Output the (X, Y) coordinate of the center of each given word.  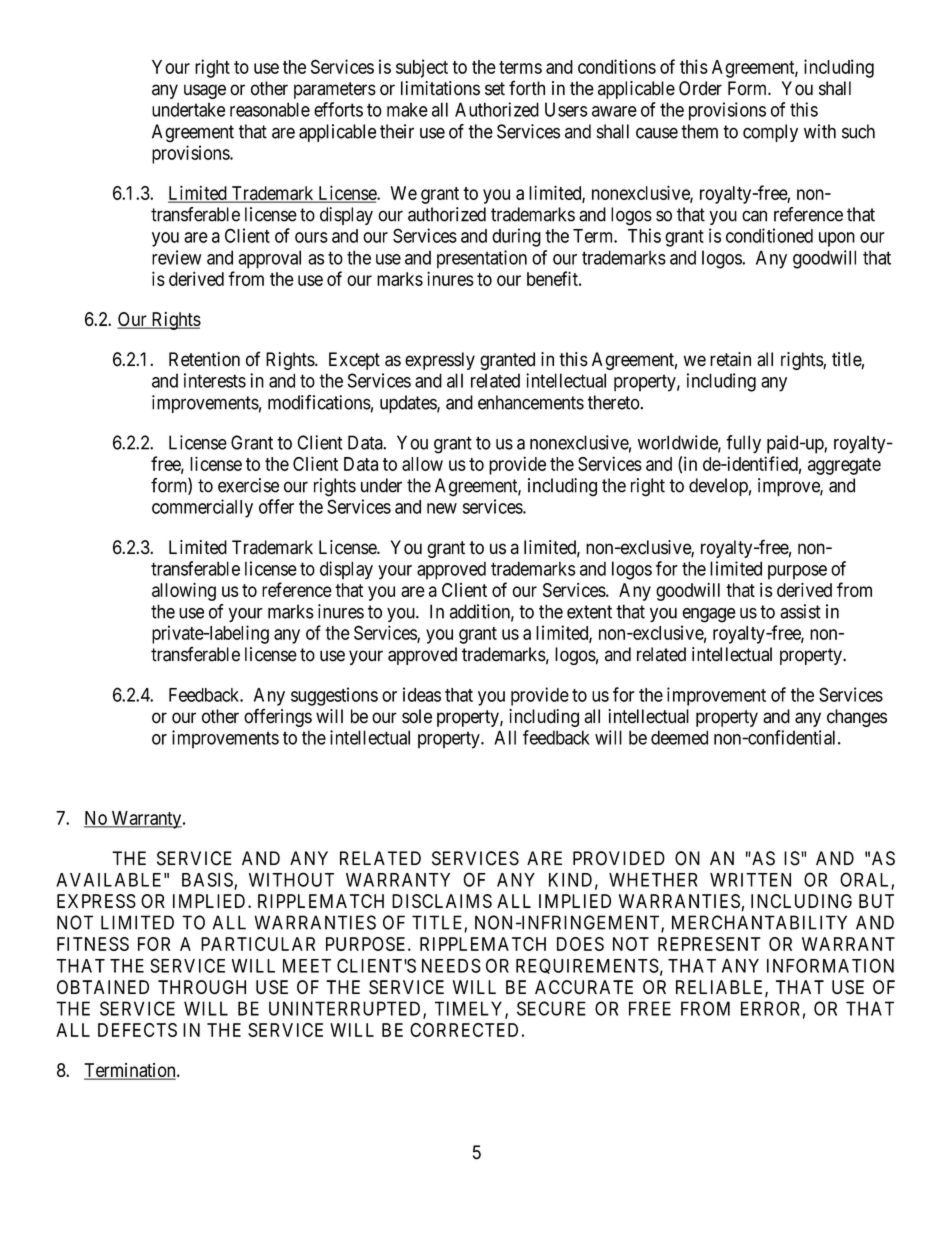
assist (800, 611)
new (442, 508)
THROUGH (202, 987)
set (495, 89)
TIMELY (470, 1009)
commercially (202, 508)
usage (205, 91)
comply (770, 133)
